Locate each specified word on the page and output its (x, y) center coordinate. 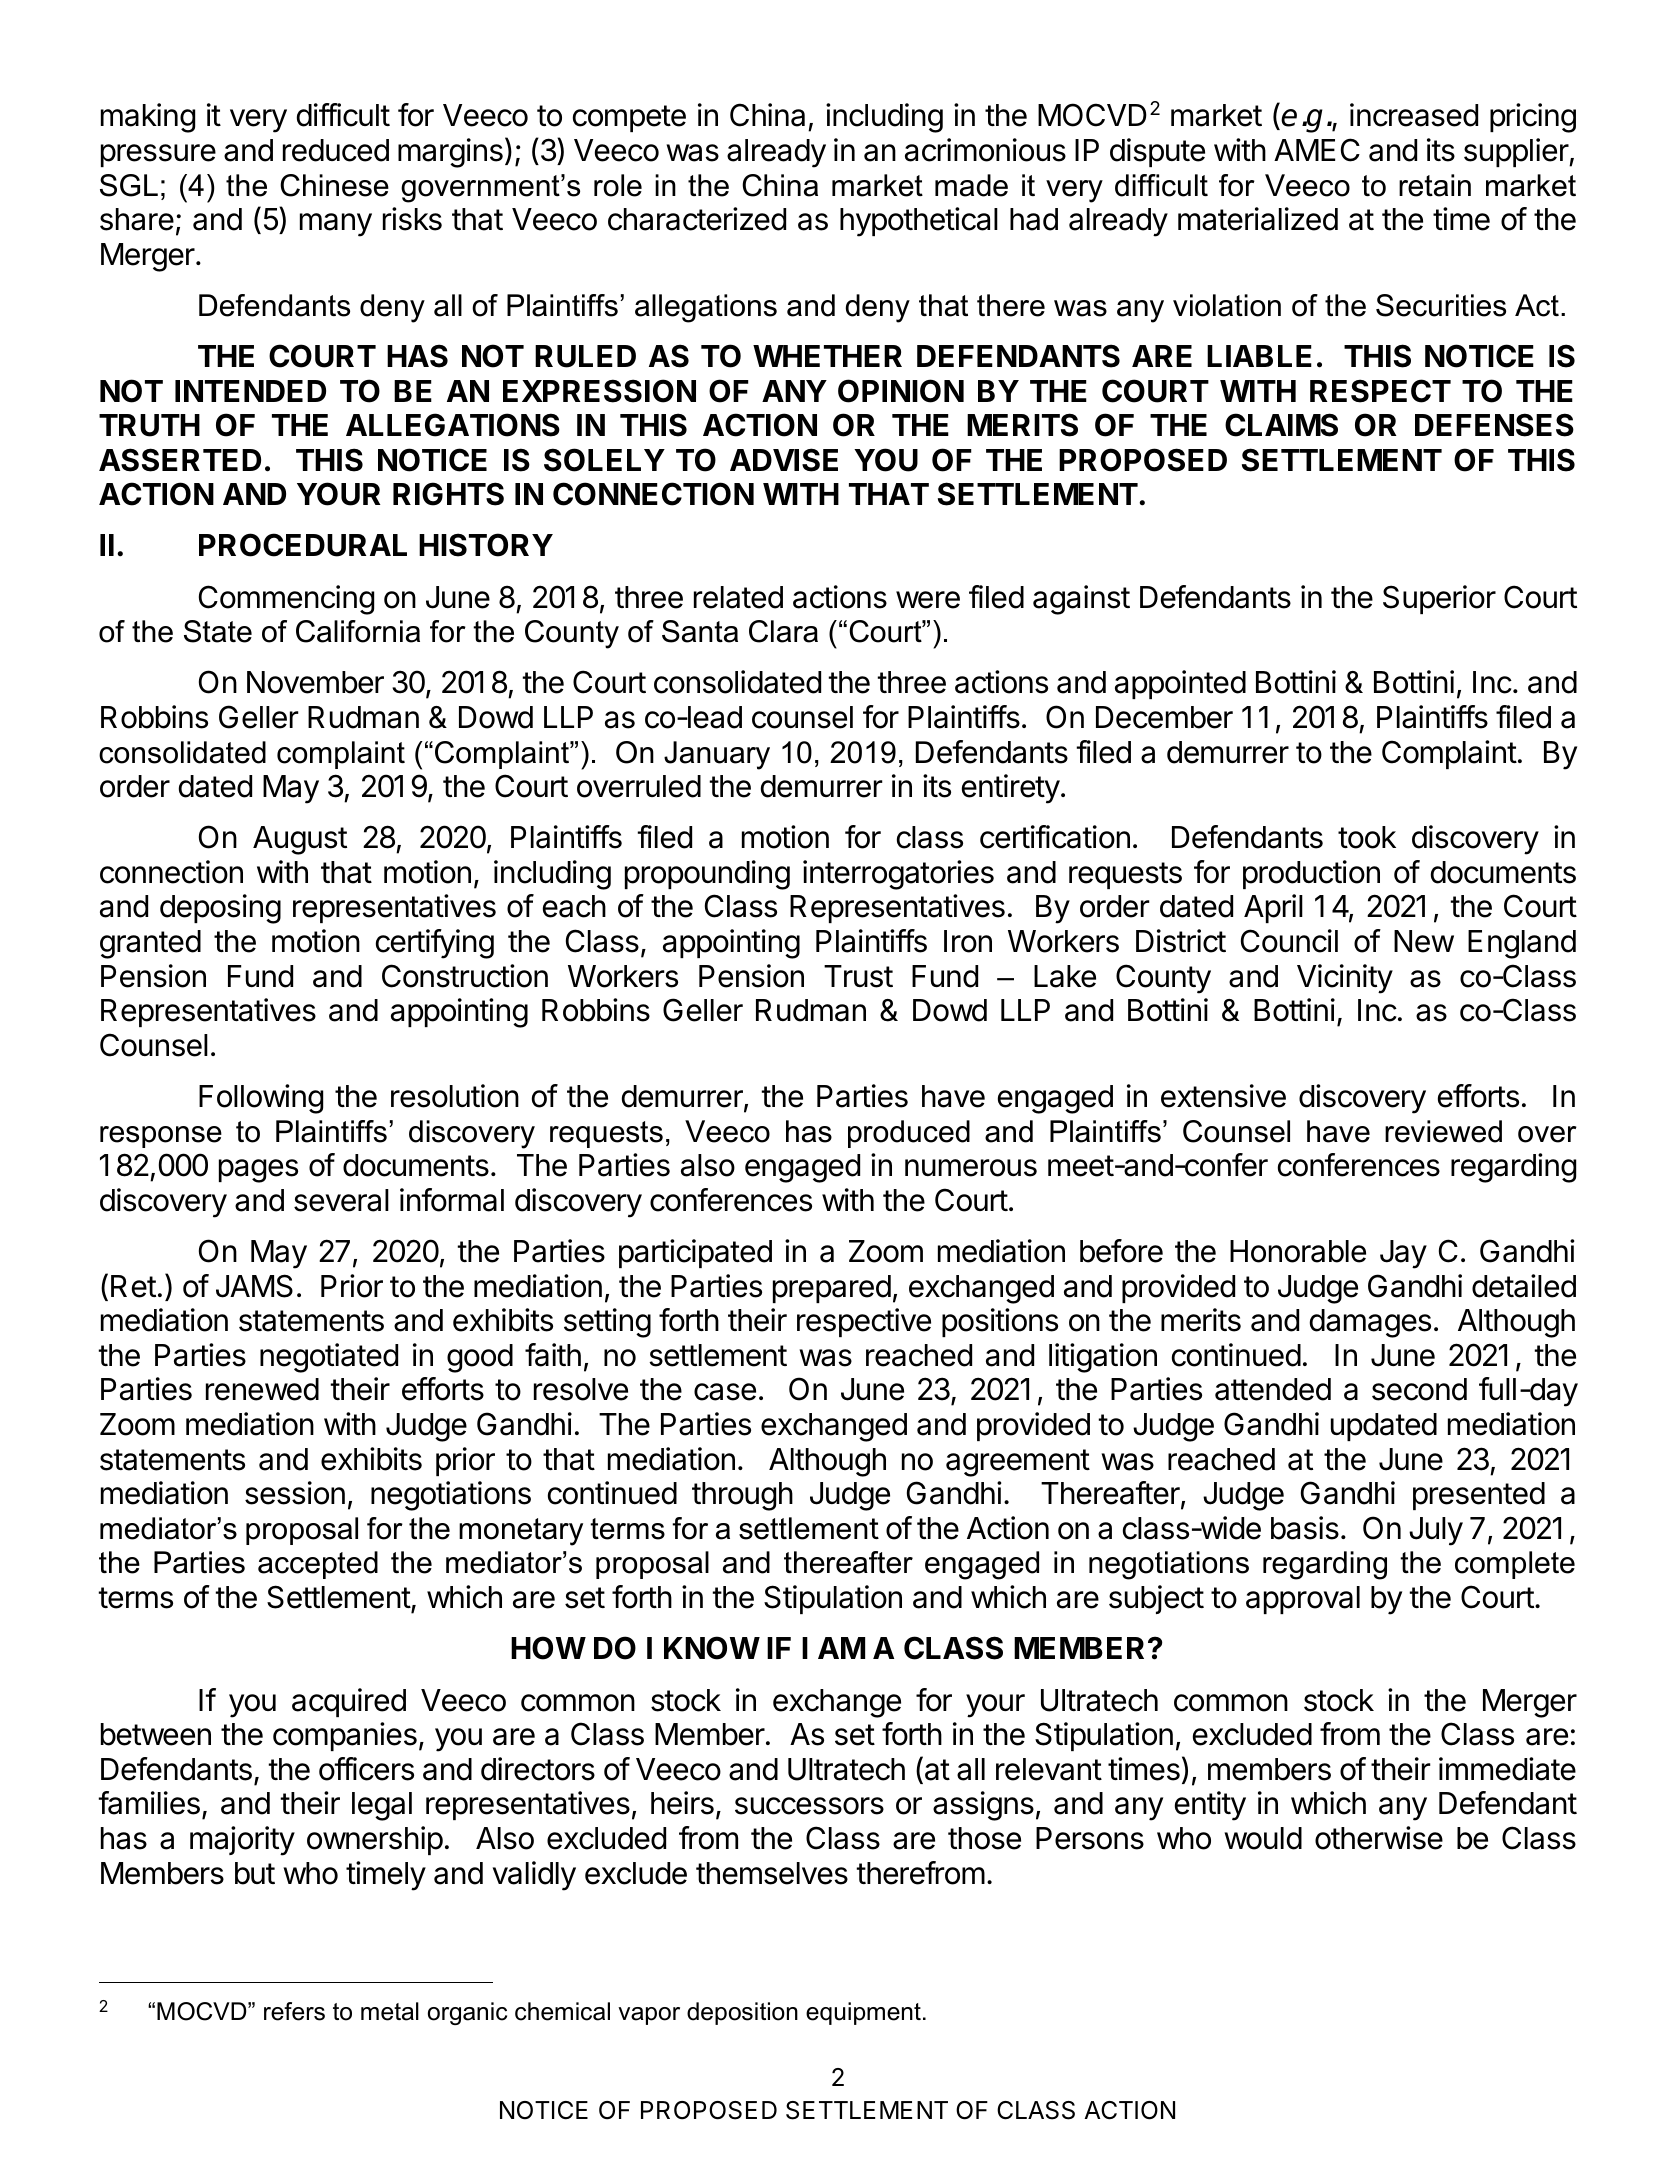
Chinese (334, 185)
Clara (783, 631)
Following (261, 1099)
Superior (1439, 599)
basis (1305, 1528)
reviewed (1443, 1131)
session (295, 1493)
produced (909, 1134)
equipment (863, 2013)
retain (1435, 185)
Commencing (286, 600)
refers (294, 2011)
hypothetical (919, 222)
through (742, 1496)
